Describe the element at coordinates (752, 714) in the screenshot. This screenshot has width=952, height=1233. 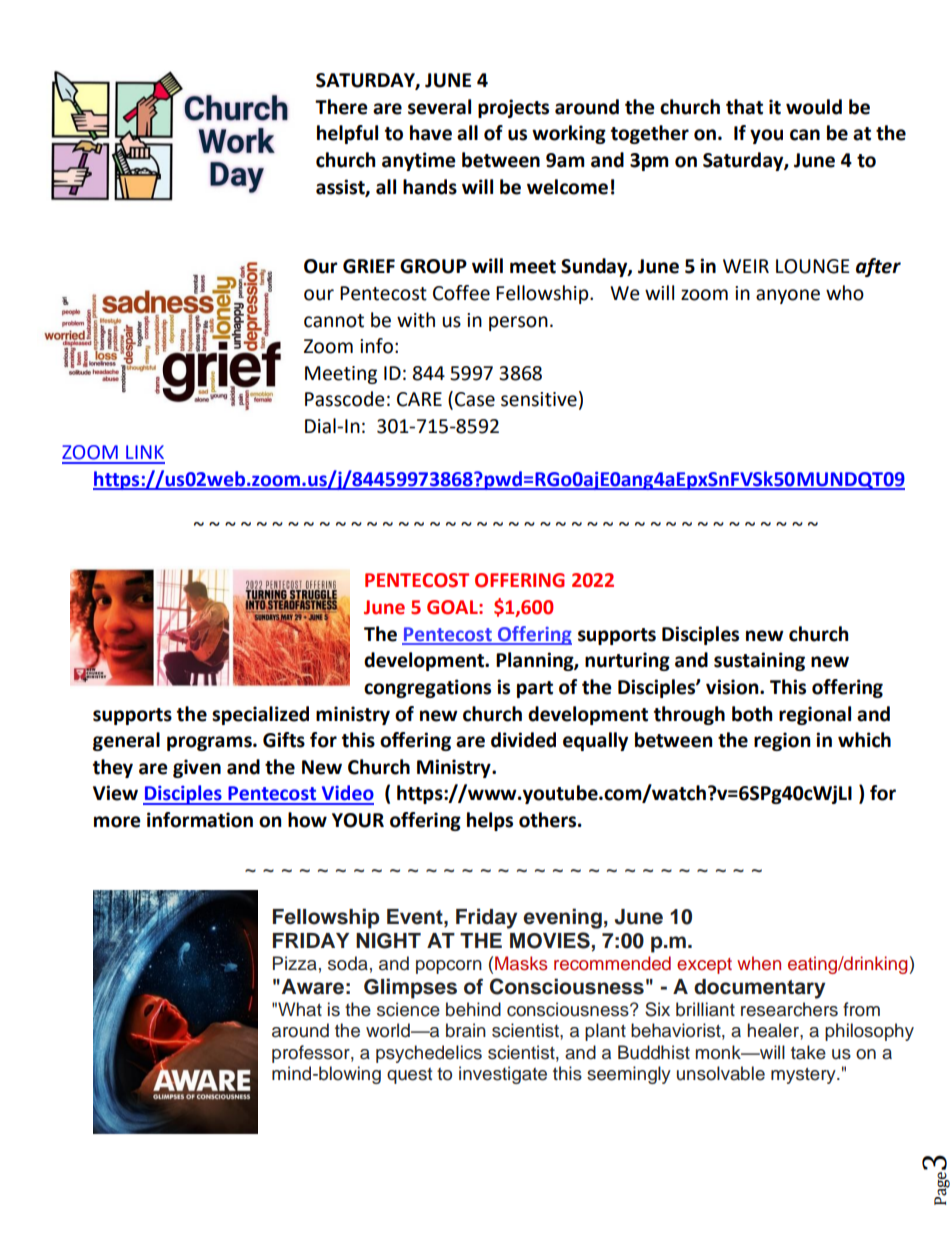
I see `both` at that location.
